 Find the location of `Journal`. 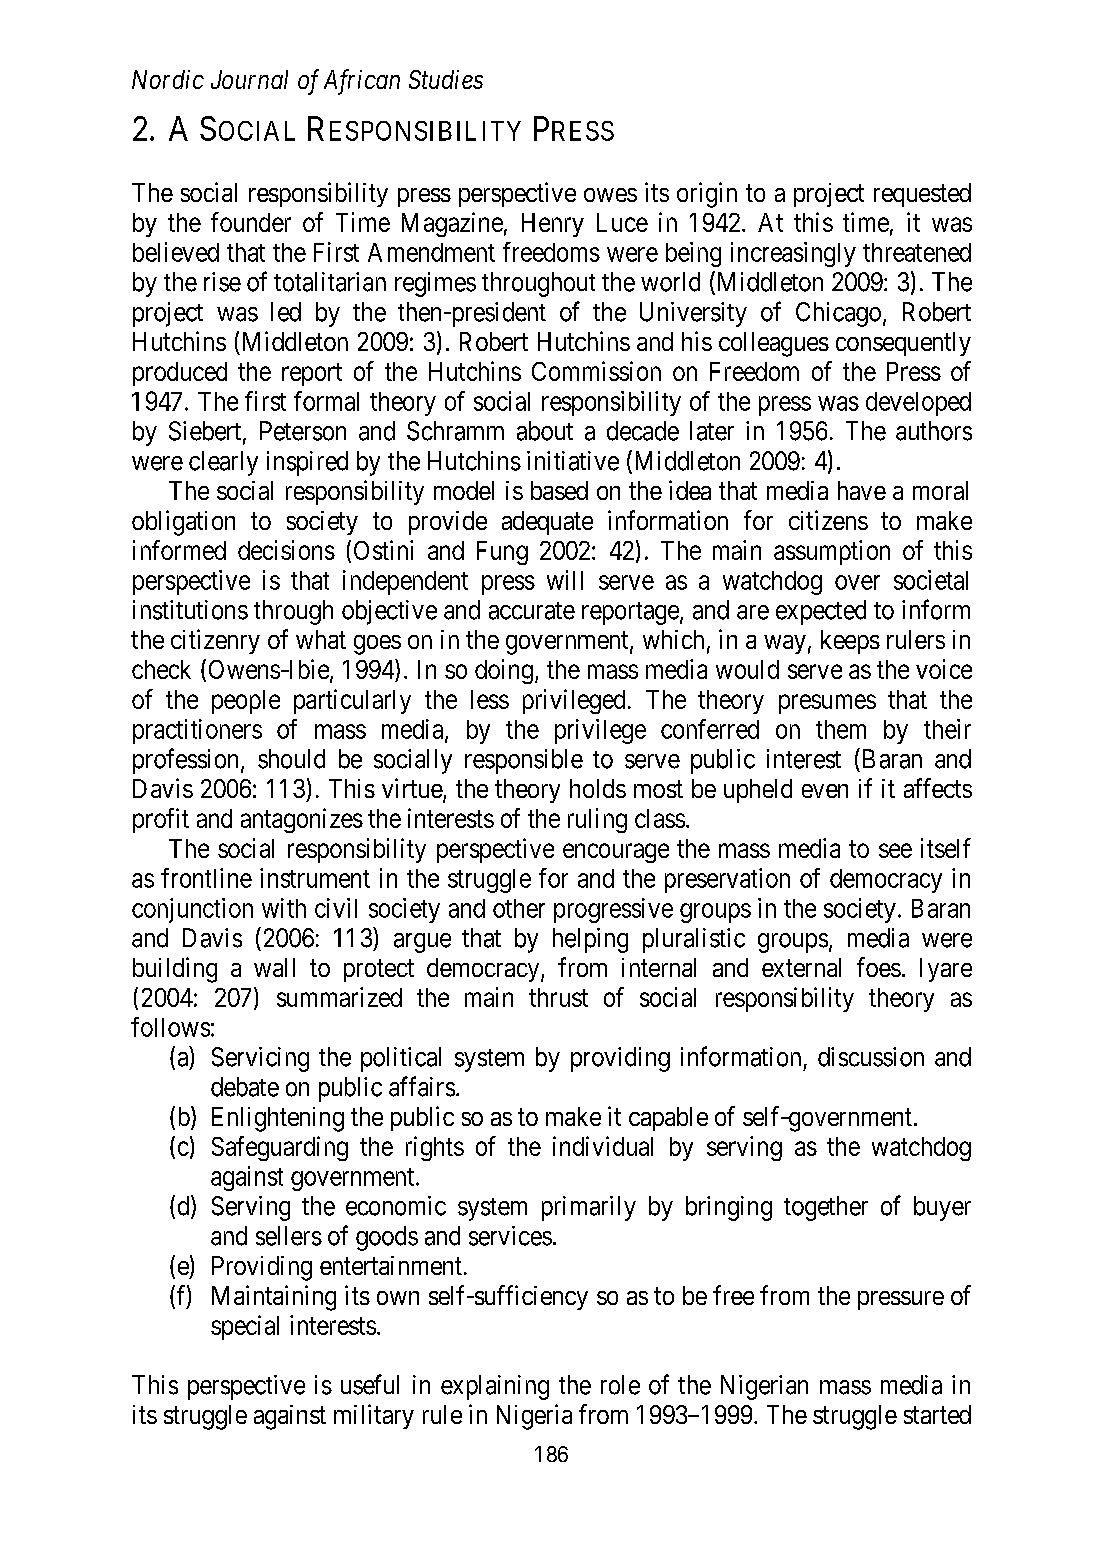

Journal is located at coordinates (249, 79).
